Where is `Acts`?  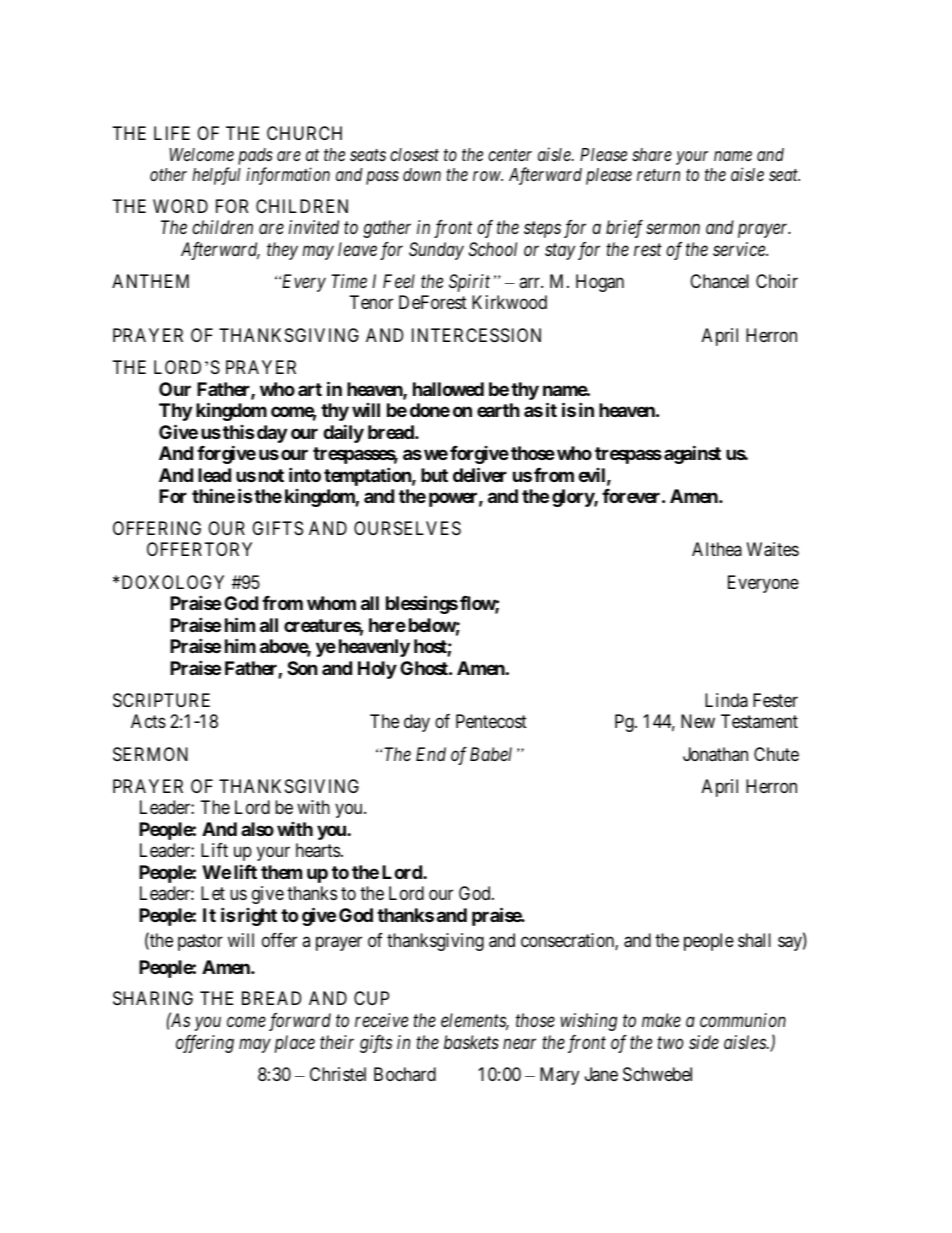 Acts is located at coordinates (148, 721).
